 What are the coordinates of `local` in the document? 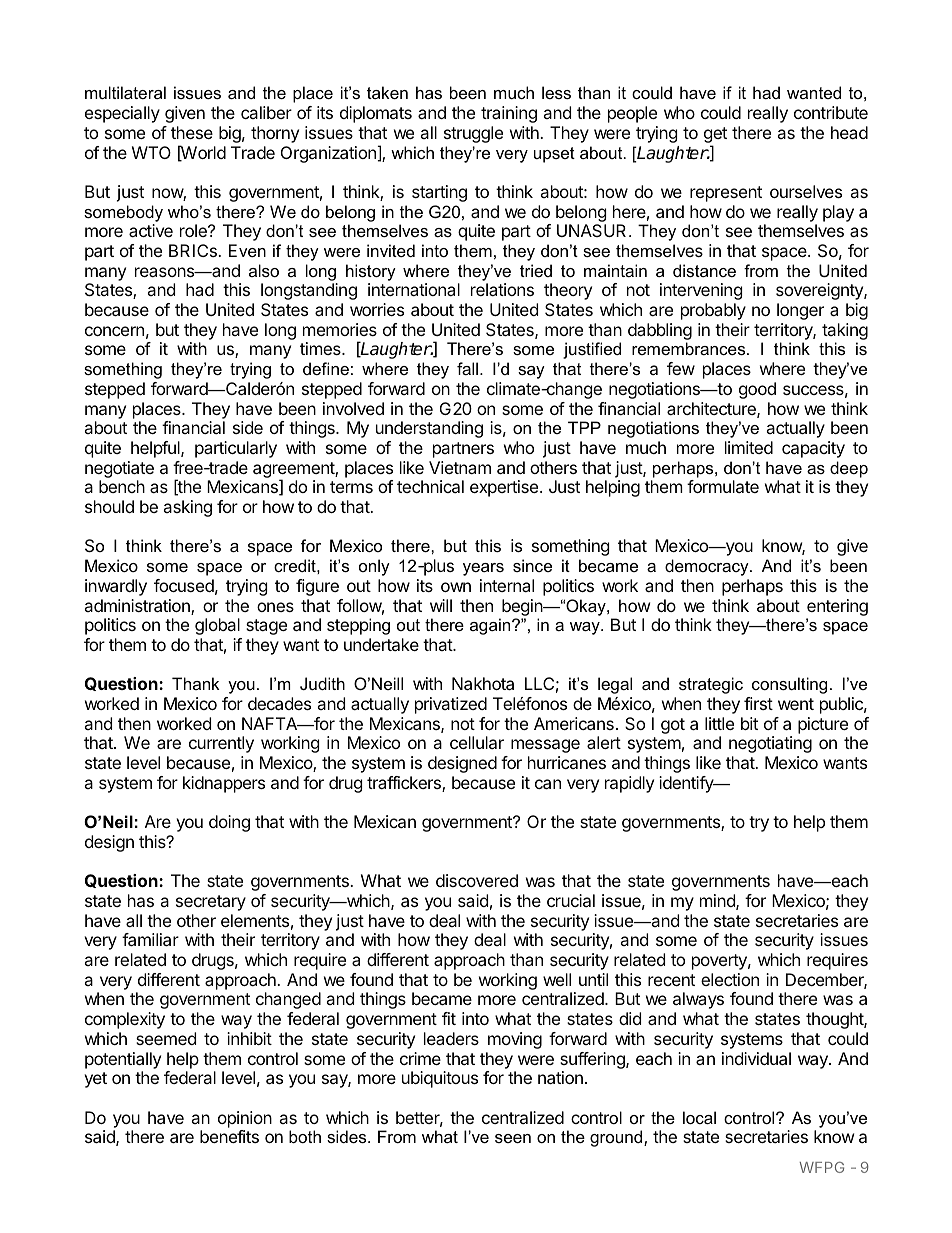 It's located at (699, 1117).
